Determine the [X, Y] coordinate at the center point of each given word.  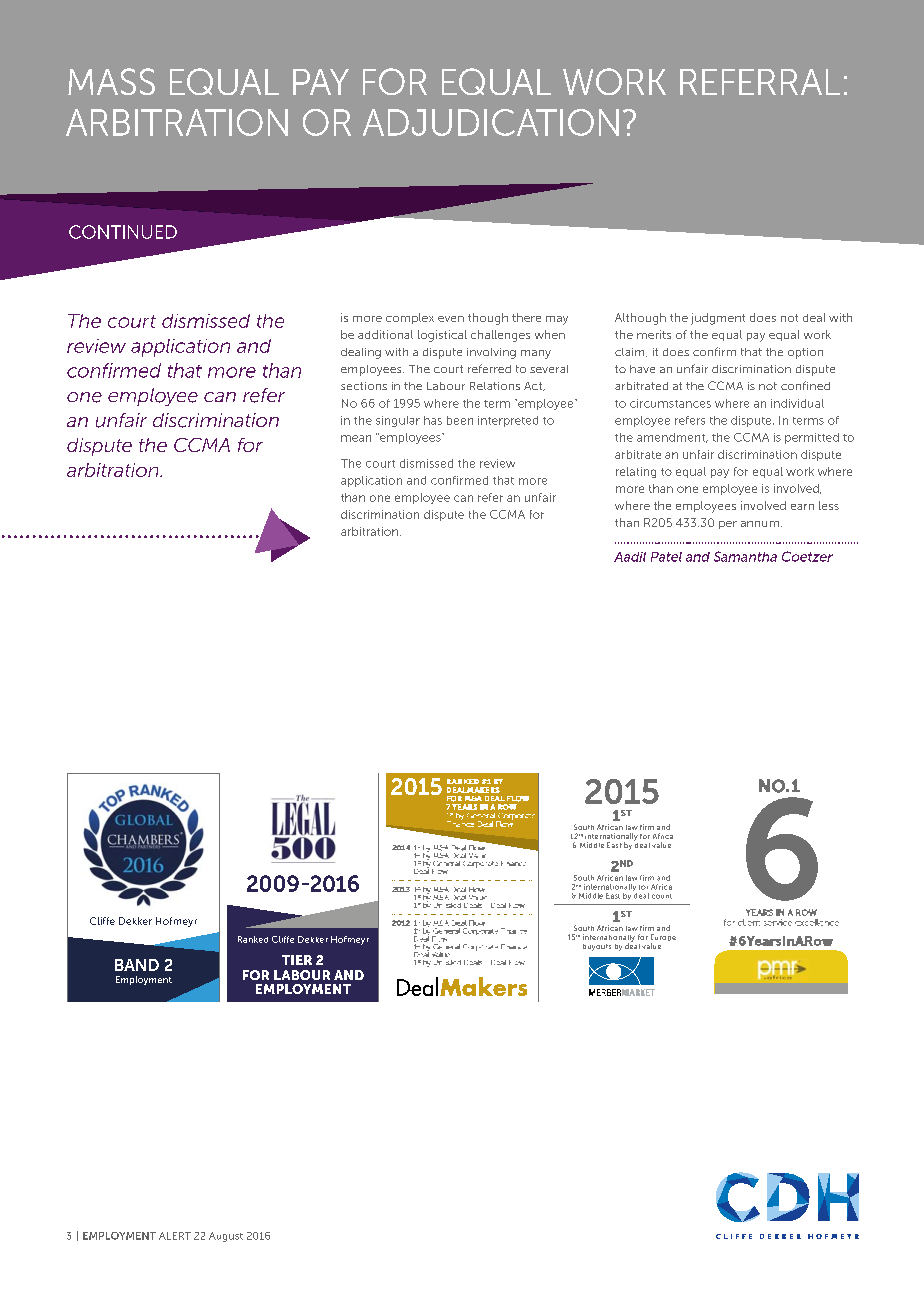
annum [760, 524]
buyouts [597, 947]
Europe [663, 939]
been [460, 420]
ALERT [175, 1236]
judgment [718, 319]
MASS [111, 81]
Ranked [253, 939]
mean [356, 438]
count [662, 896]
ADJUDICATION [491, 122]
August [226, 1237]
